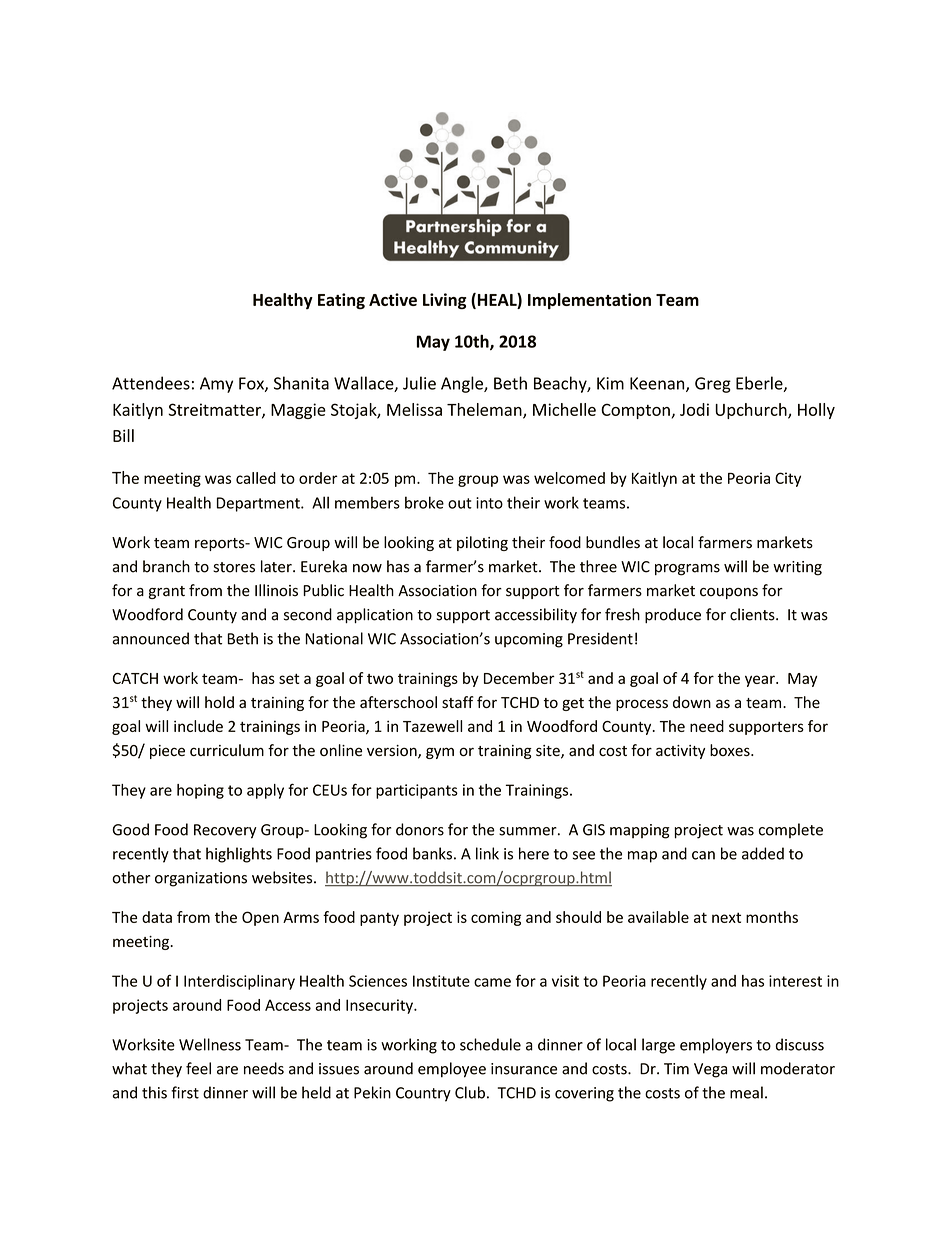 This document has height=1233, width=952. I want to click on hold, so click(219, 702).
